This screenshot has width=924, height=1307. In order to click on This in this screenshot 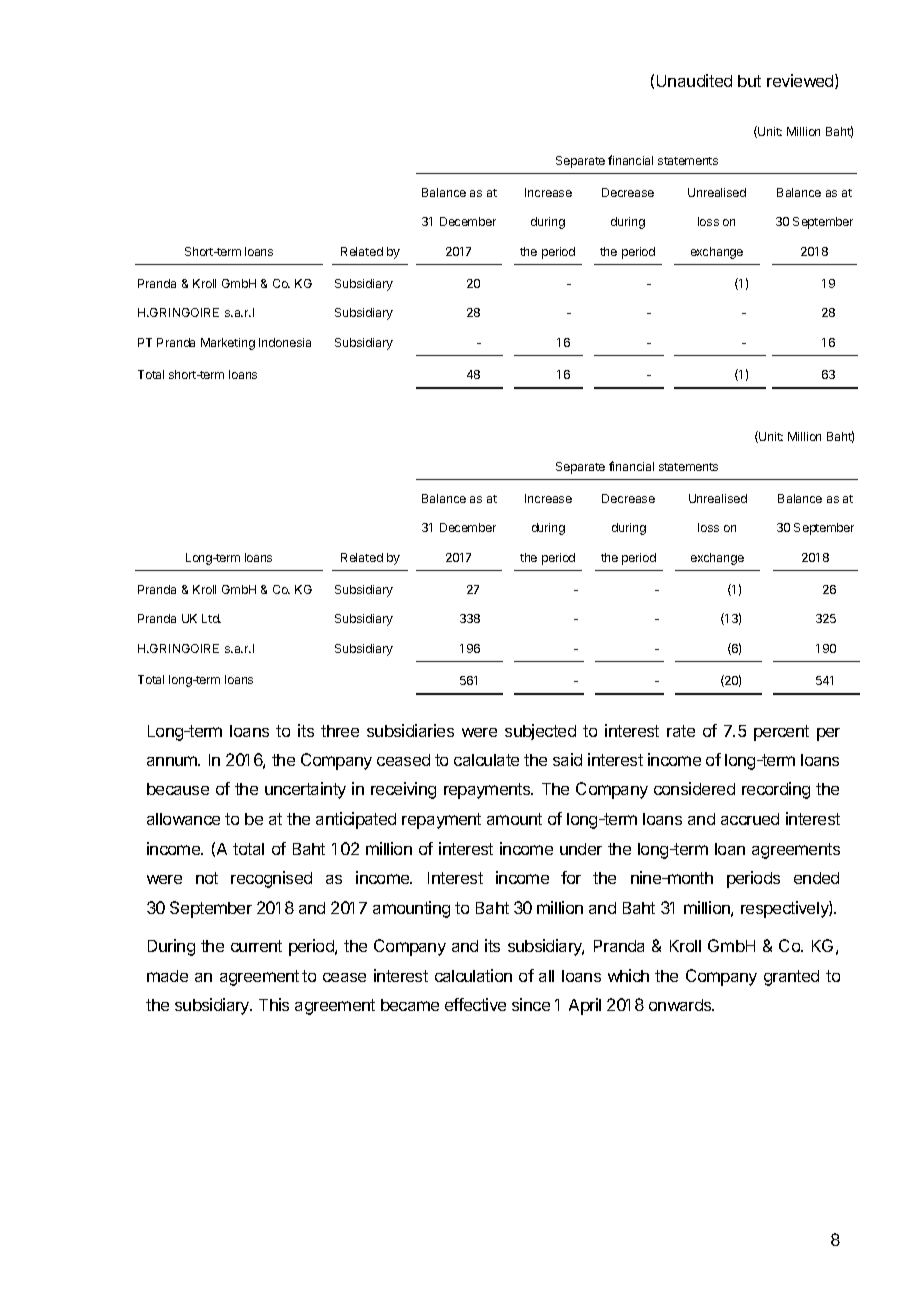, I will do `click(274, 1004)`.
